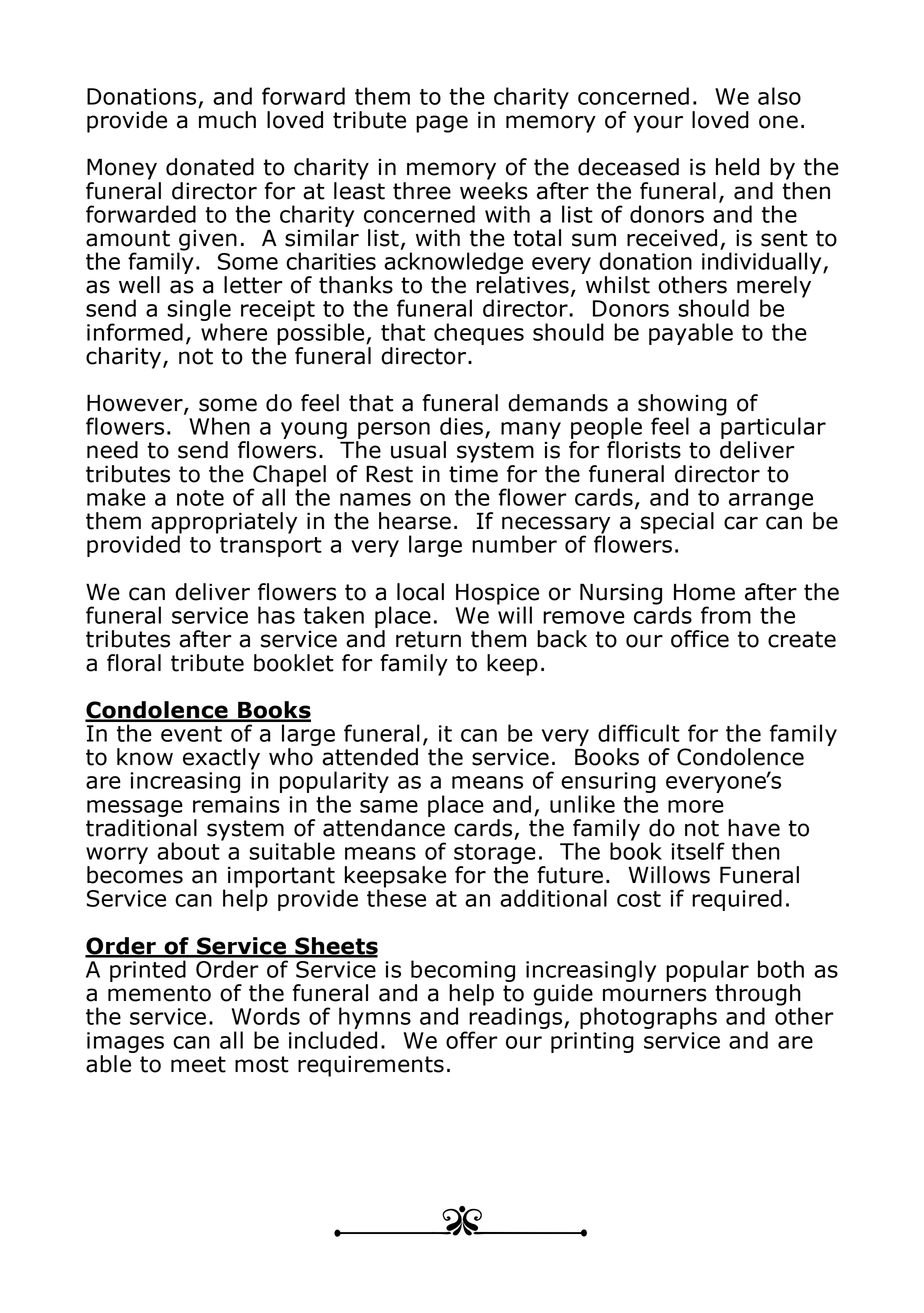 Image resolution: width=924 pixels, height=1313 pixels. Describe the element at coordinates (191, 734) in the image. I see `event` at that location.
